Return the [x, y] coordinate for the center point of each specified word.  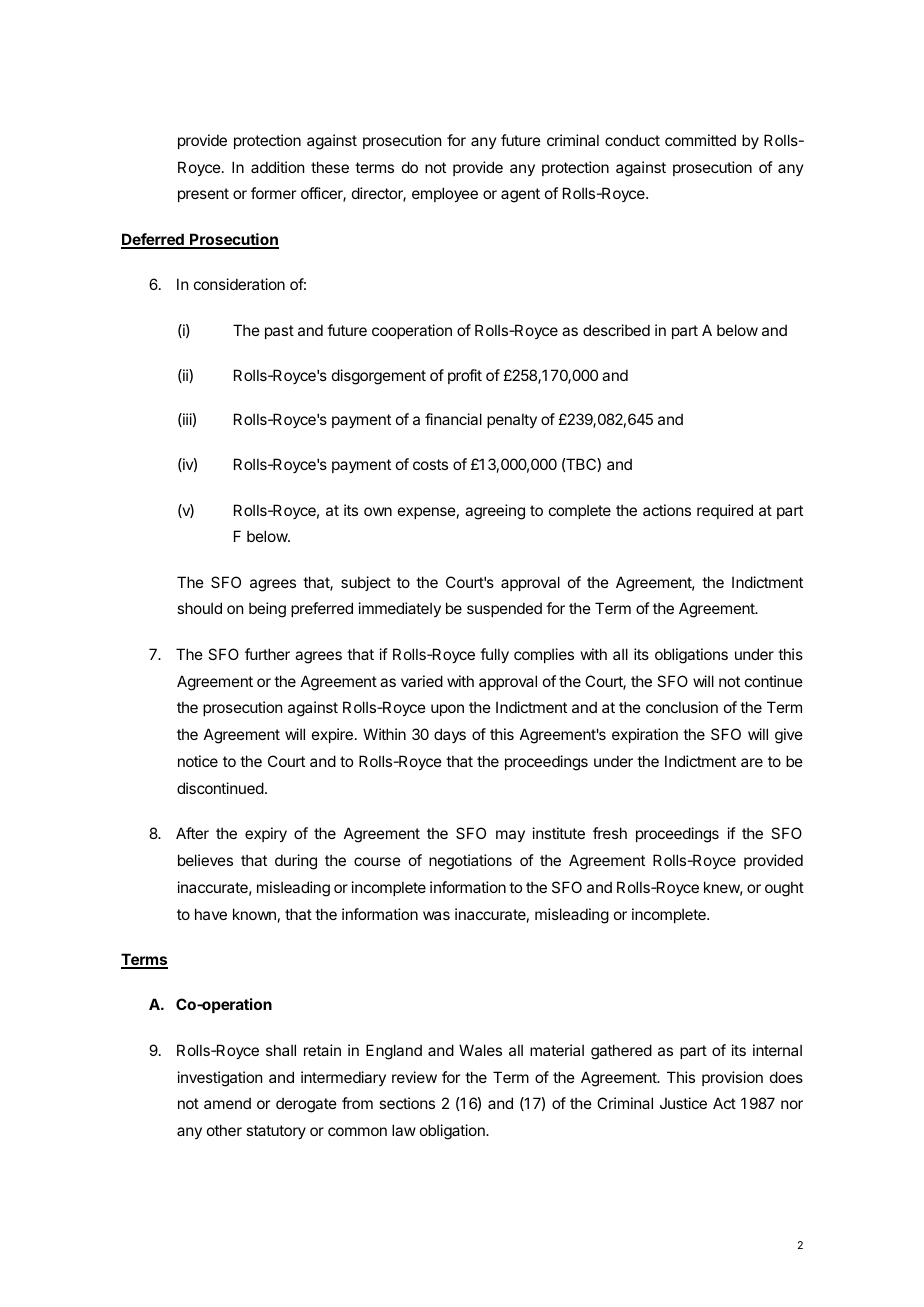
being [267, 610]
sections [407, 1103]
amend [227, 1103]
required [725, 511]
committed [700, 140]
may [510, 836]
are [752, 762]
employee [445, 194]
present [203, 195]
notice [198, 761]
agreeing [495, 512]
